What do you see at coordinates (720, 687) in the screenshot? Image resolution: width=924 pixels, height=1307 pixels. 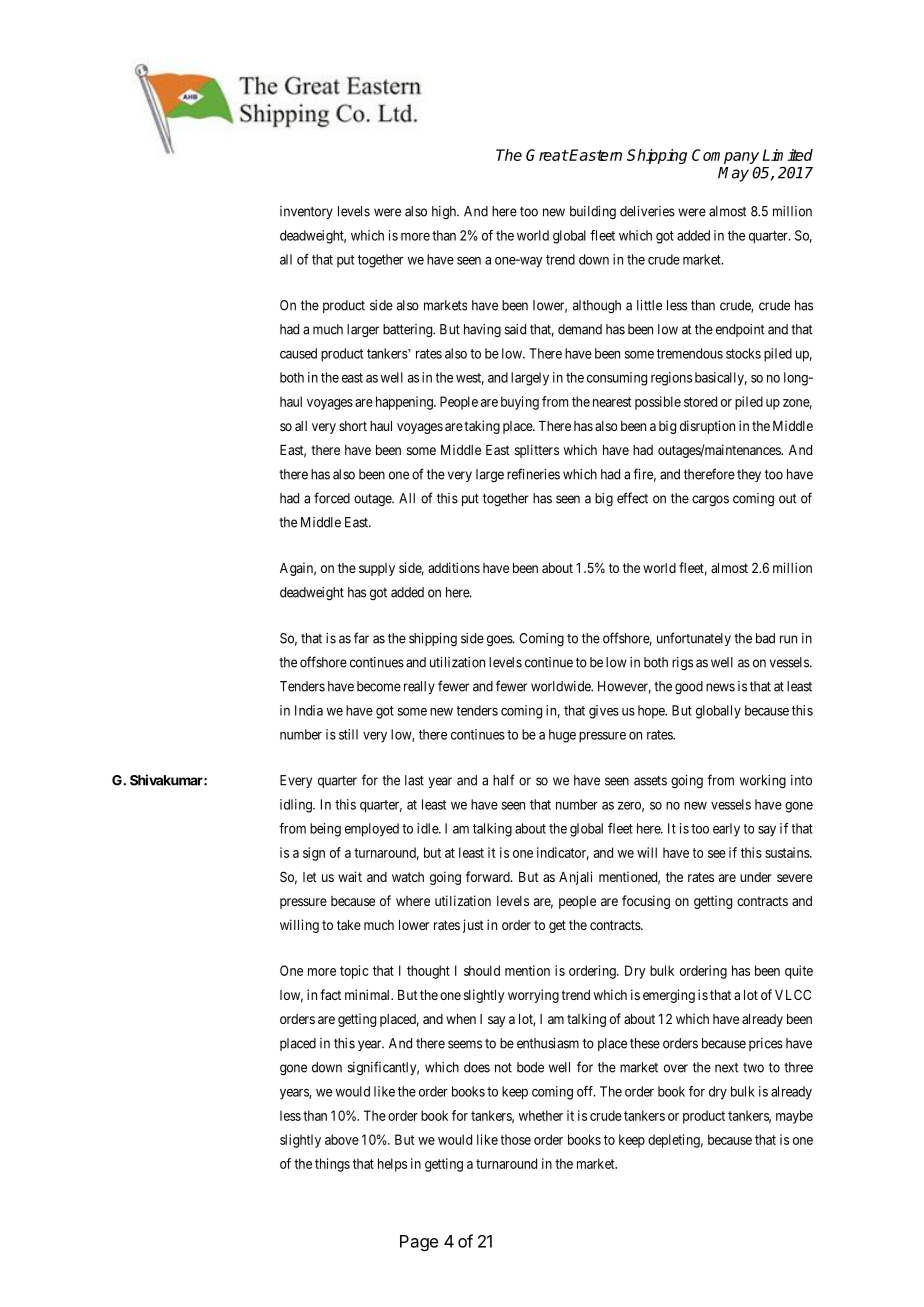 I see `news` at bounding box center [720, 687].
